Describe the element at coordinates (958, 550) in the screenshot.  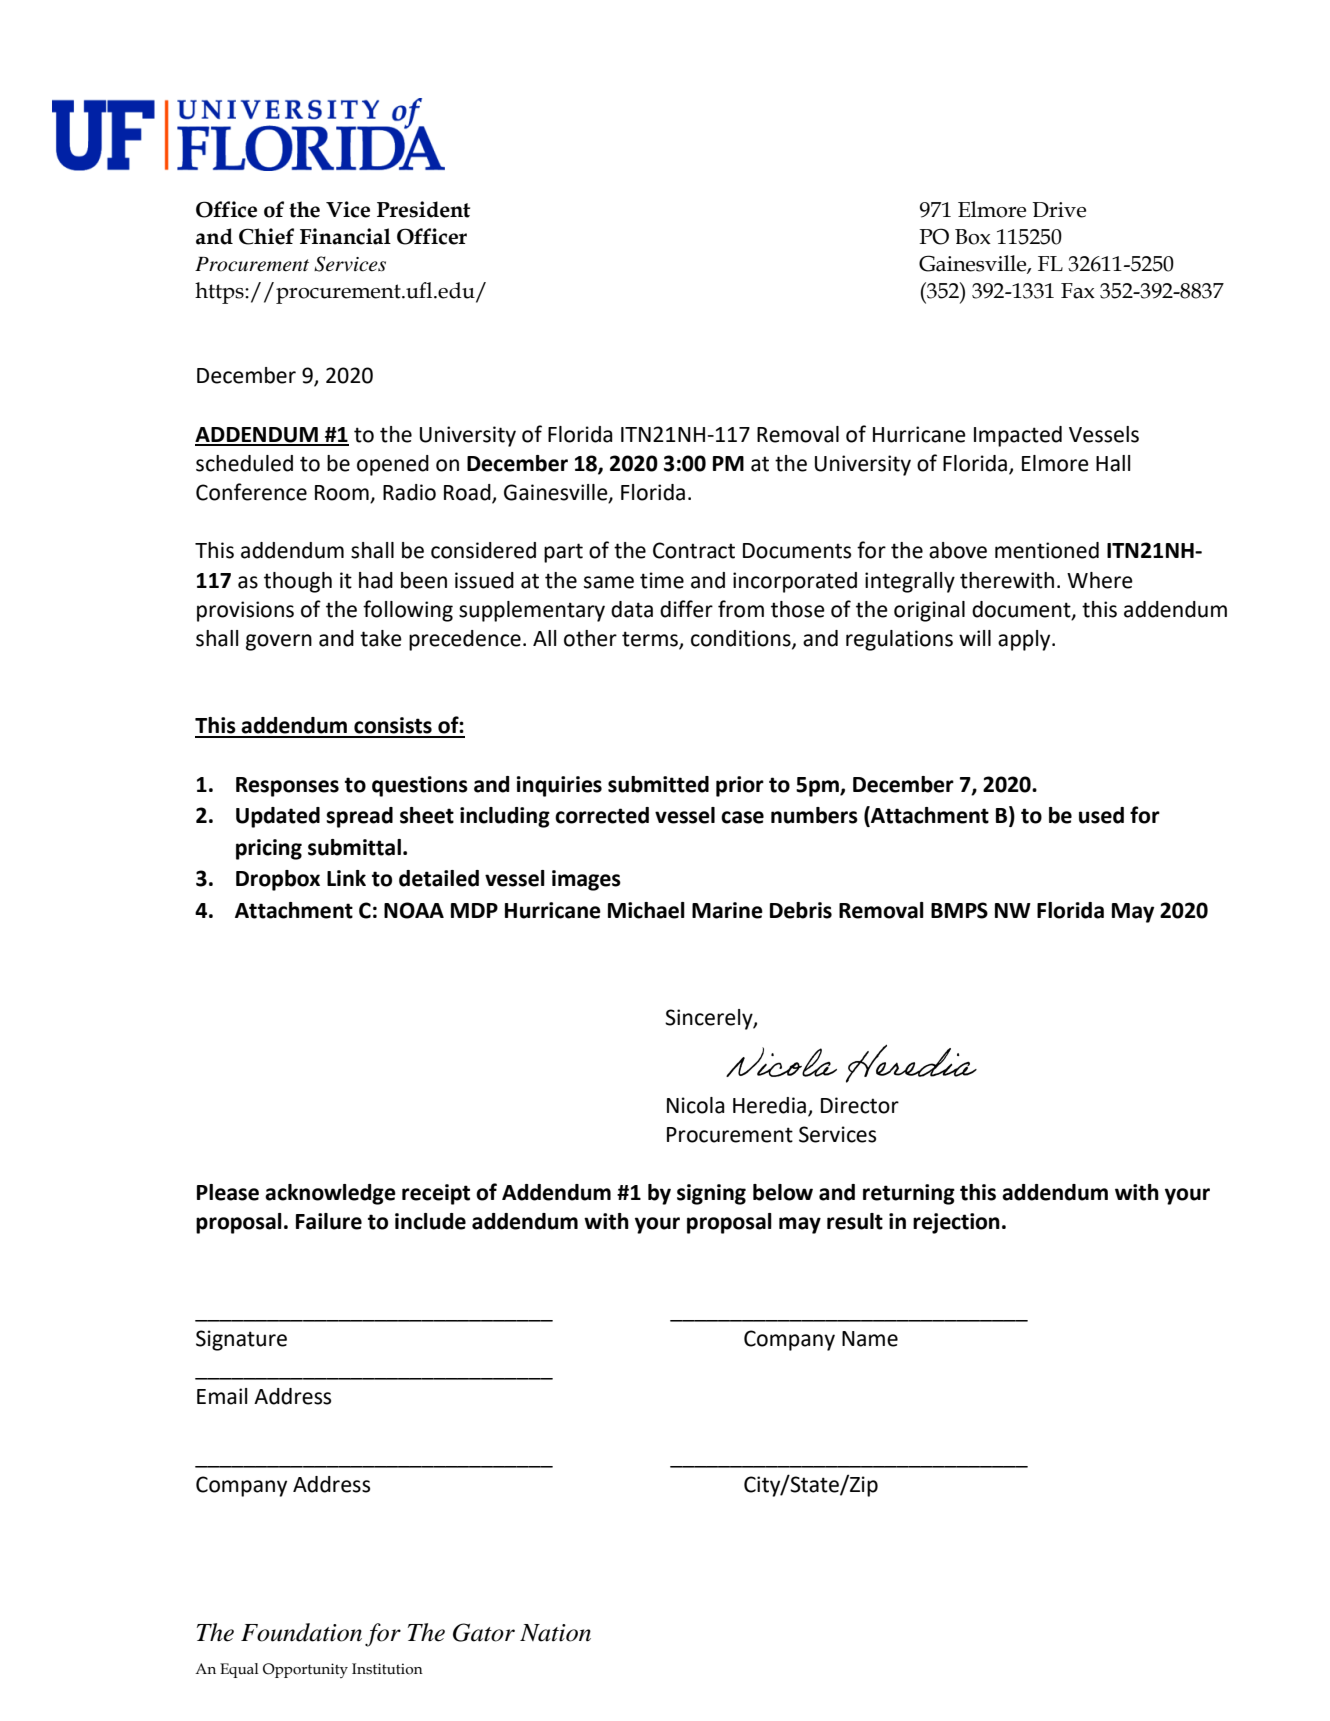
I see `above` at that location.
